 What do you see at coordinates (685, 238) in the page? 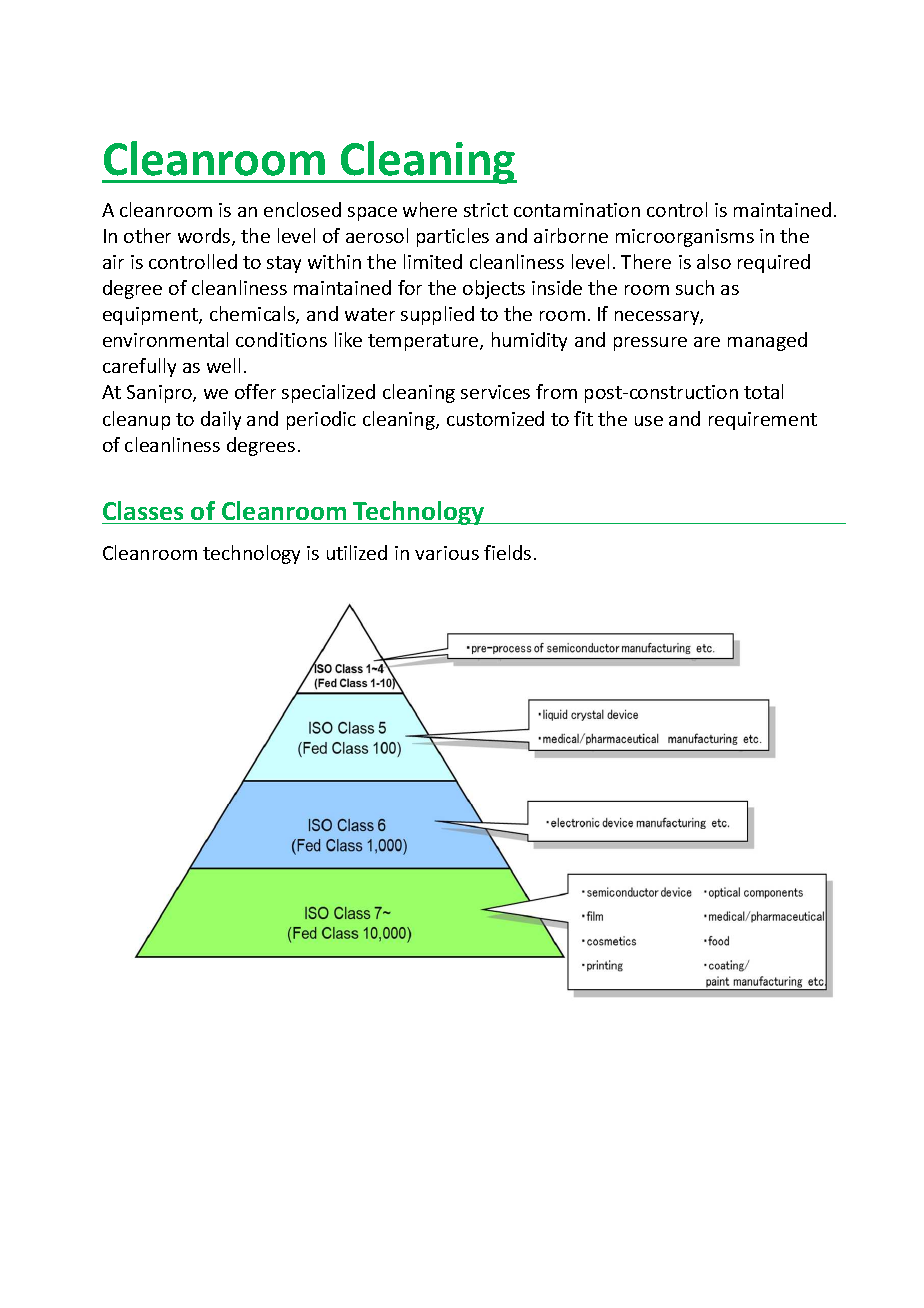
I see `microorganisms` at bounding box center [685, 238].
